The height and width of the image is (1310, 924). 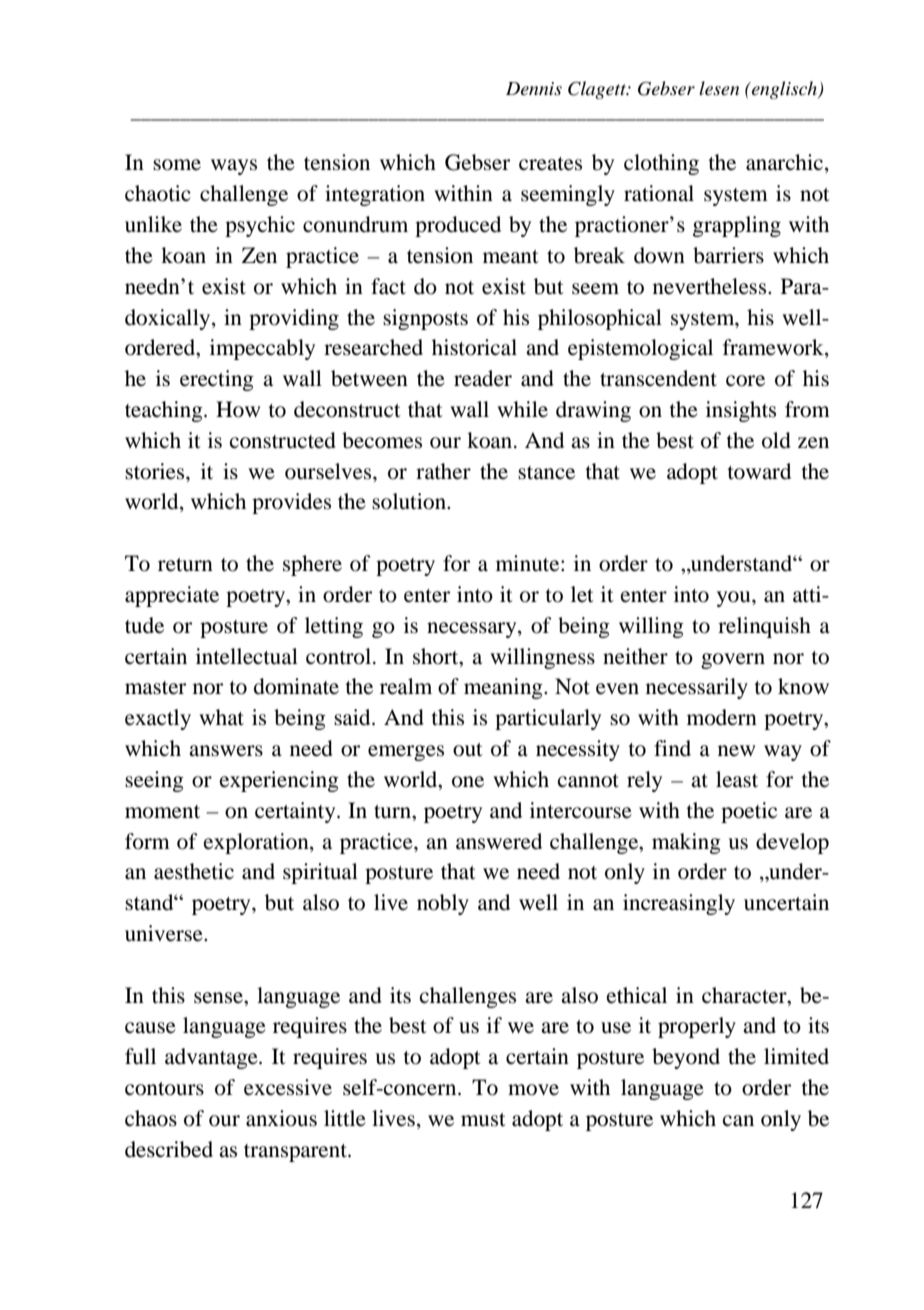 I want to click on out, so click(x=468, y=750).
